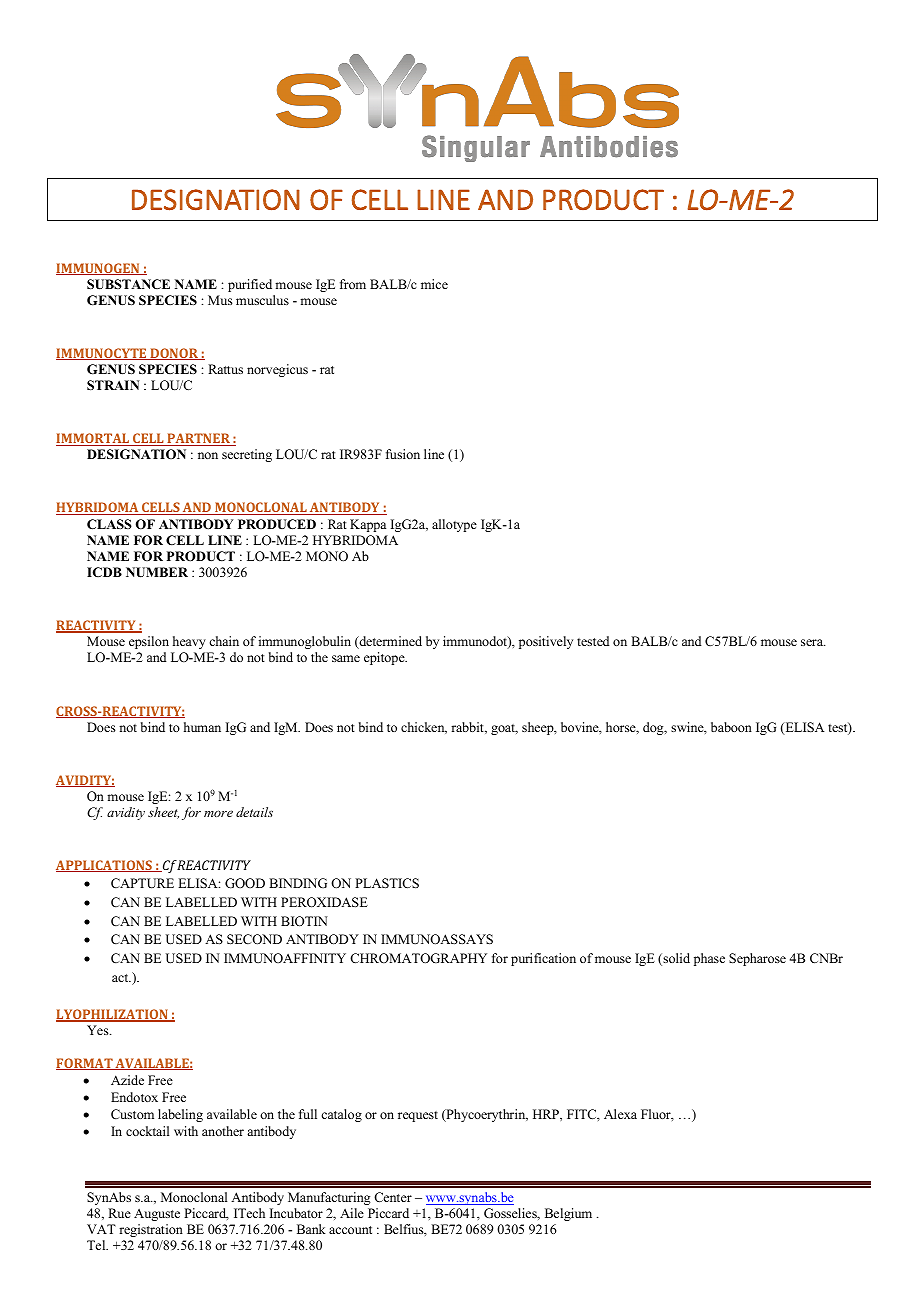 The height and width of the document is (1308, 924). What do you see at coordinates (393, 1197) in the document?
I see `Center` at bounding box center [393, 1197].
